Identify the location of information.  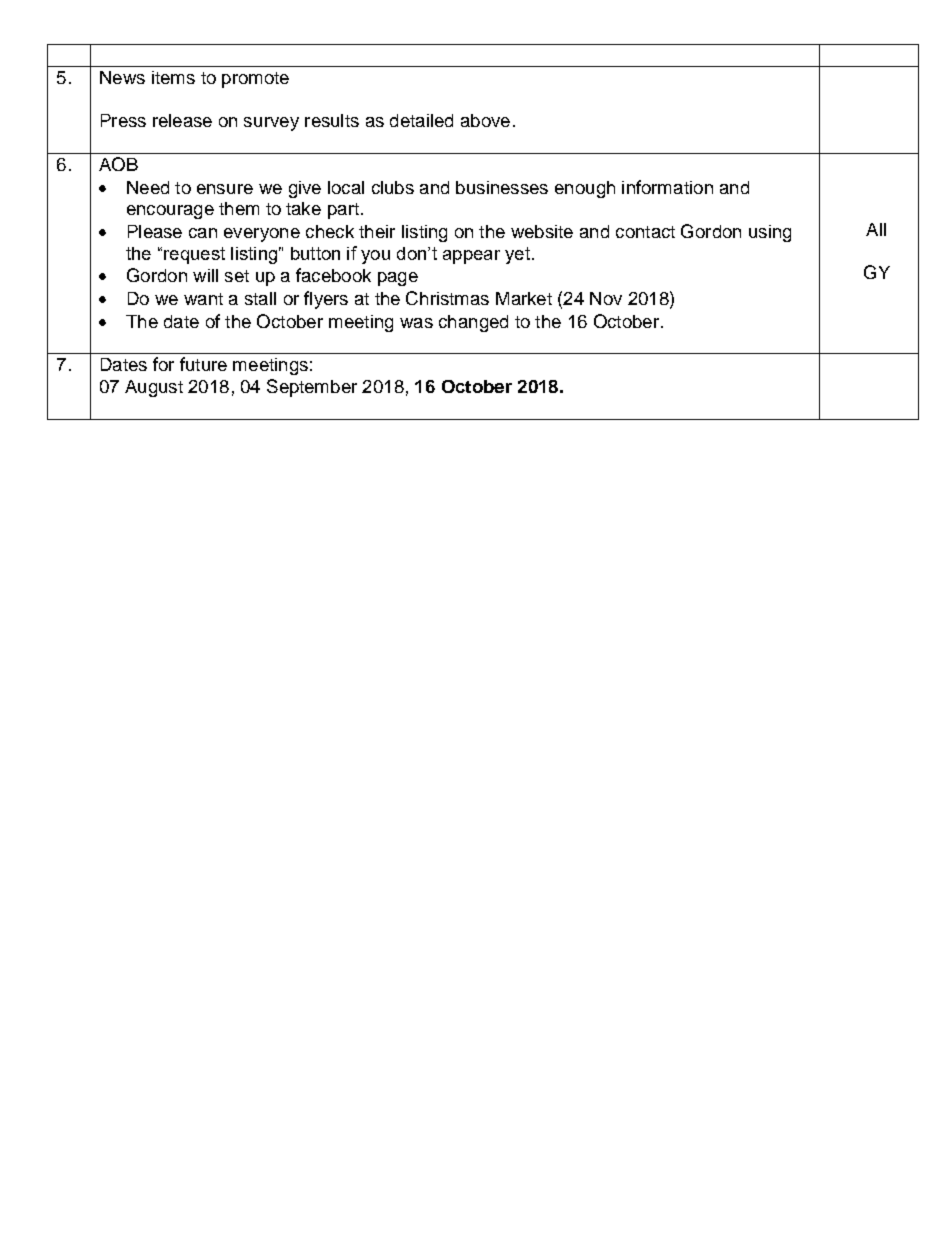
(667, 187).
